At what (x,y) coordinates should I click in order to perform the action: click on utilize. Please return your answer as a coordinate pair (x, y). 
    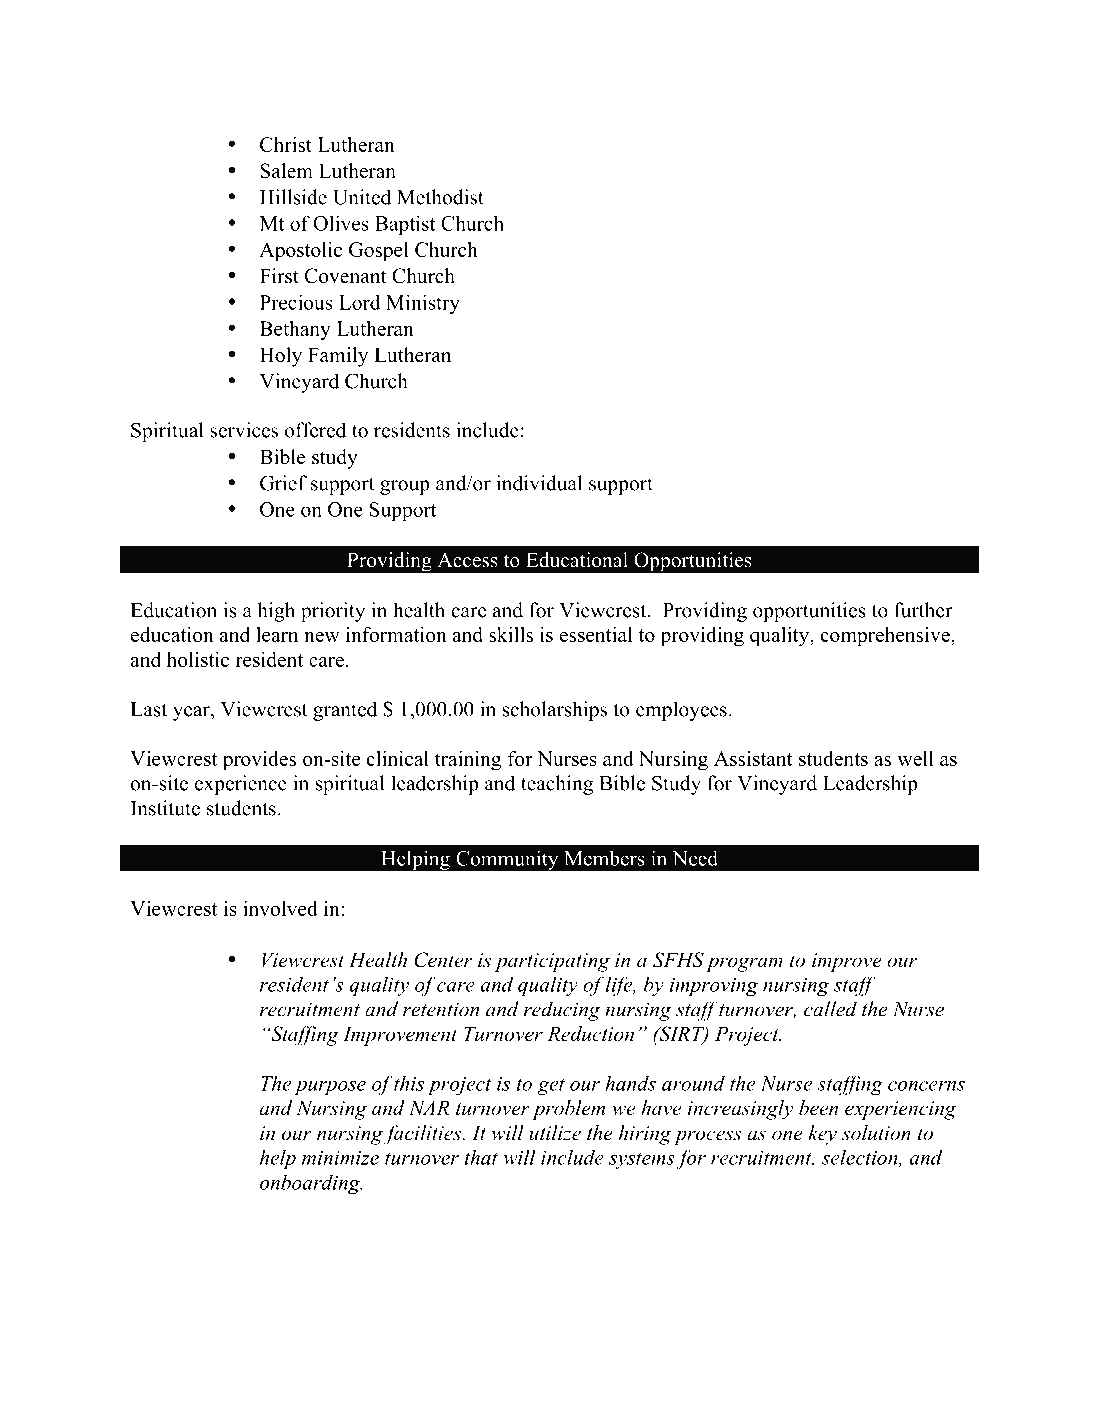
    Looking at the image, I should click on (555, 1133).
